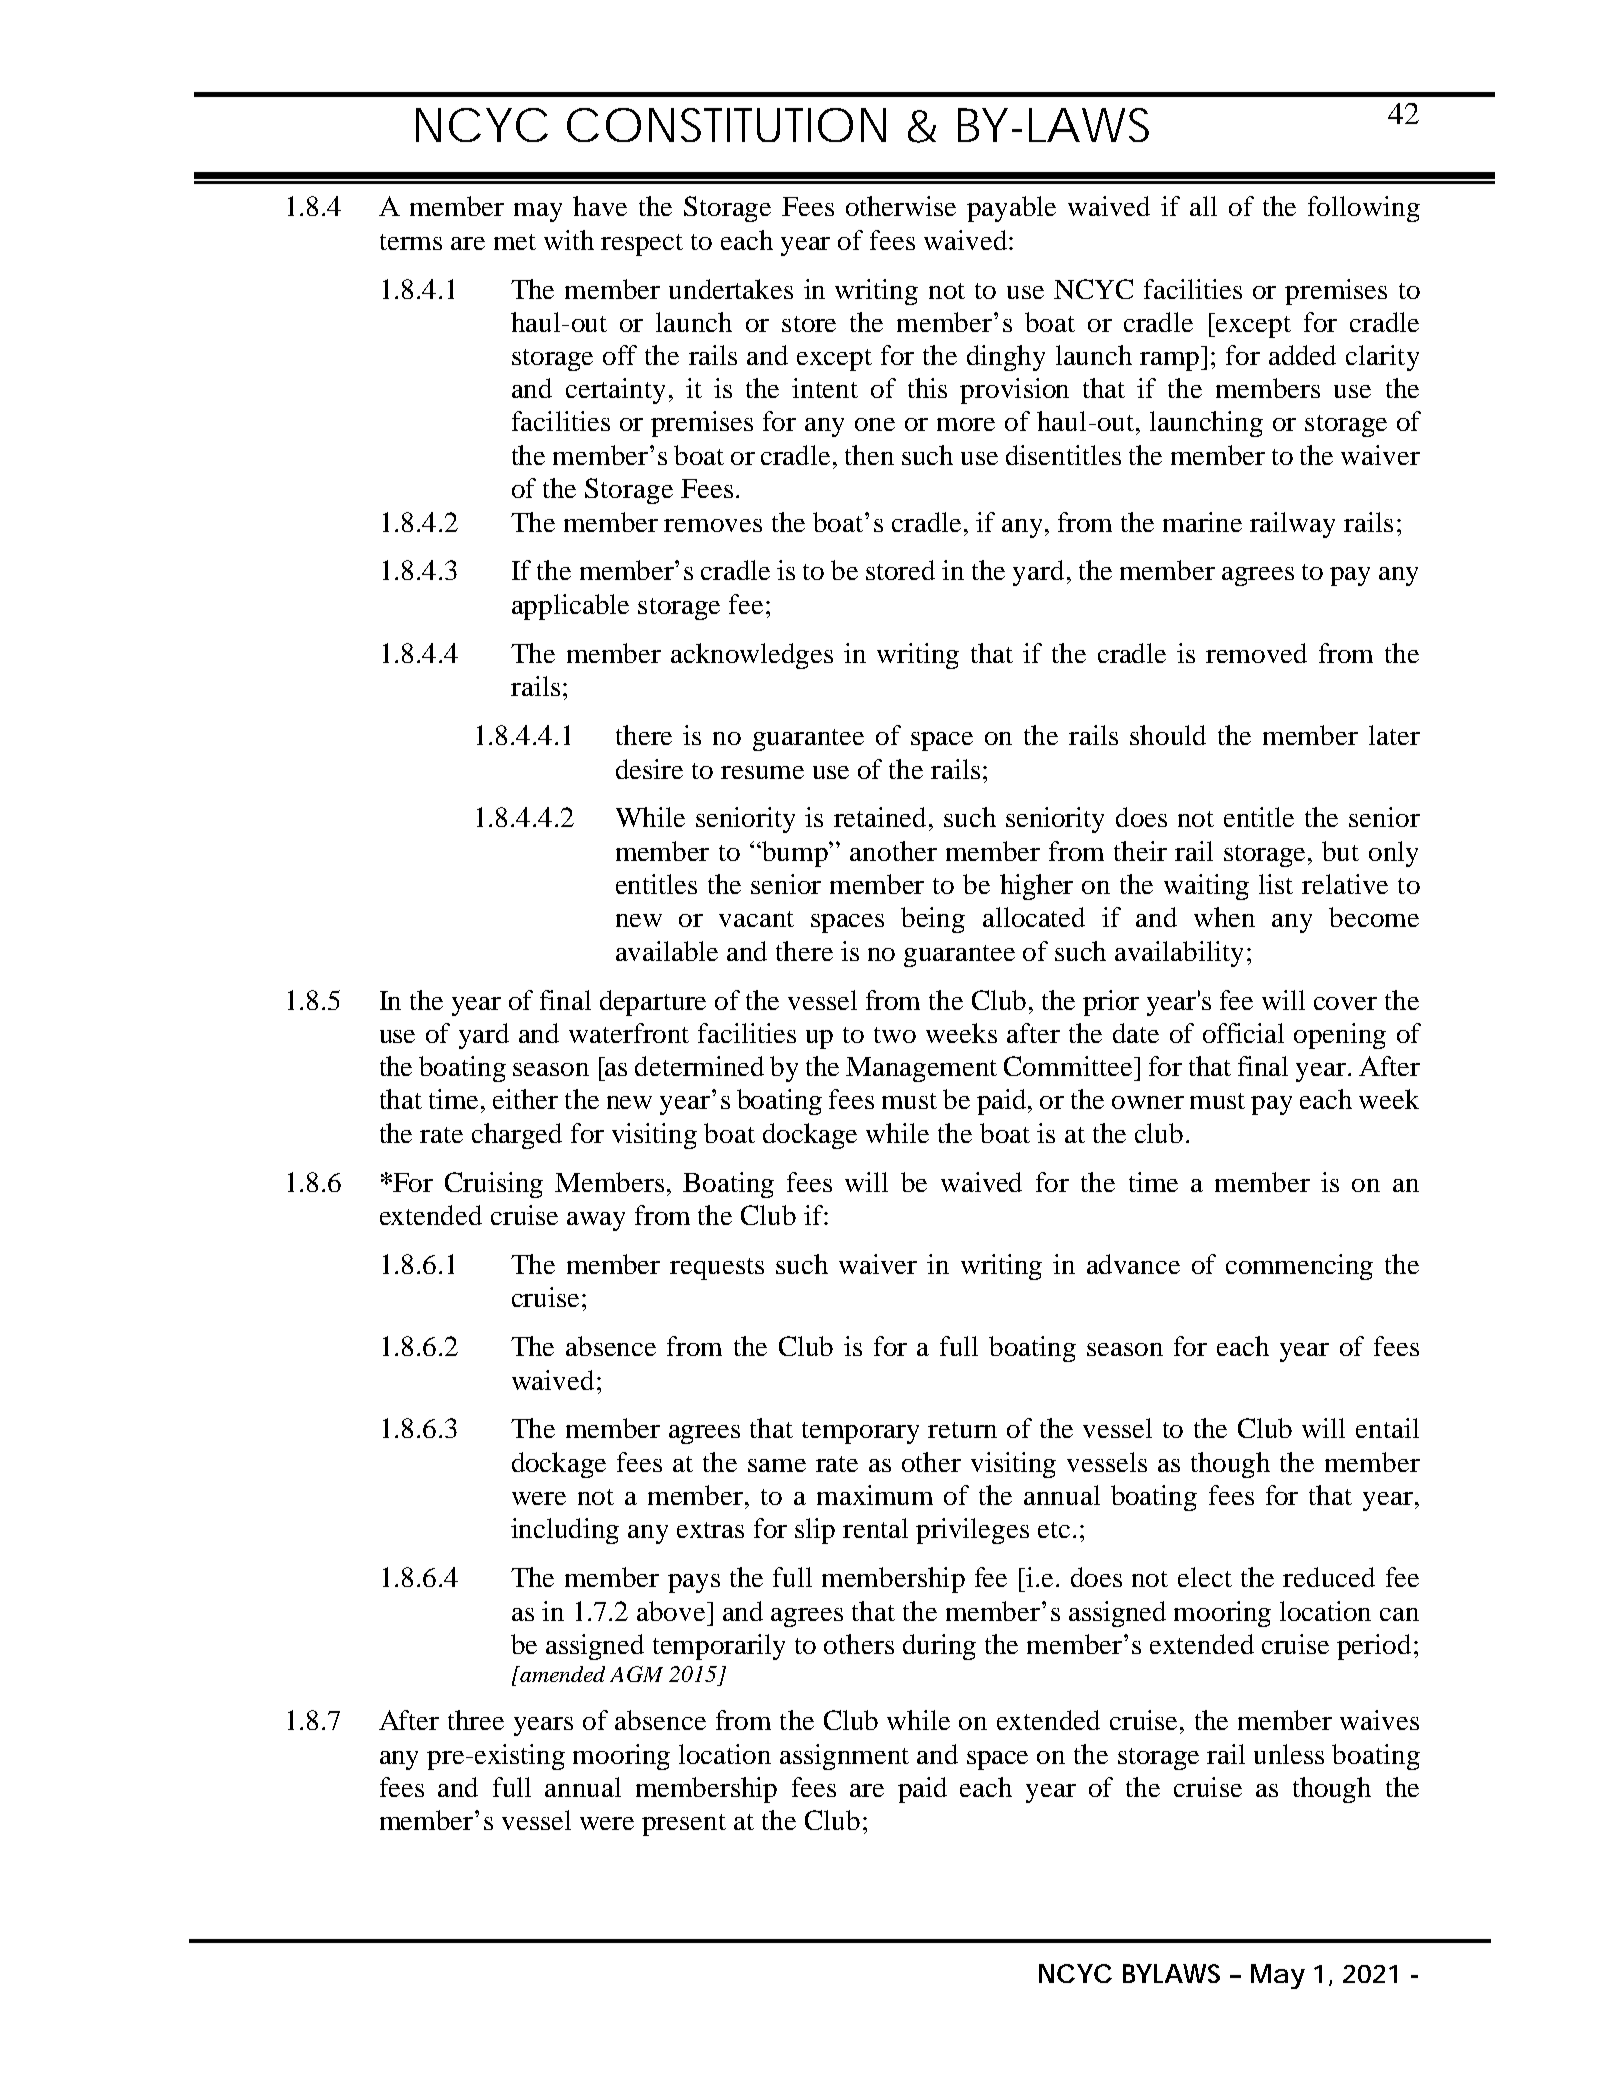 Image resolution: width=1609 pixels, height=2083 pixels. Describe the element at coordinates (895, 1035) in the image. I see `two` at that location.
